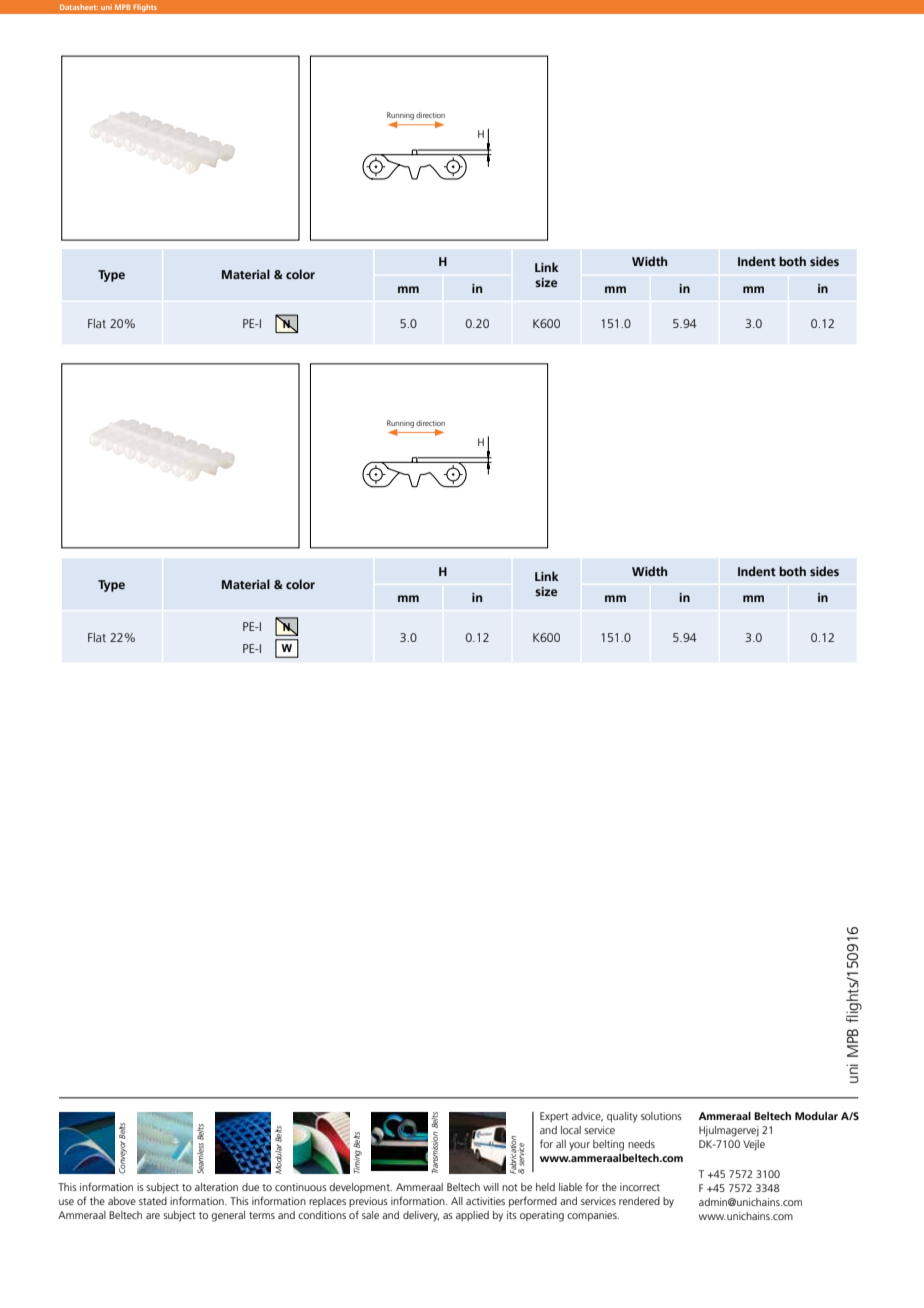 The width and height of the page is (924, 1308). I want to click on stated, so click(153, 1201).
